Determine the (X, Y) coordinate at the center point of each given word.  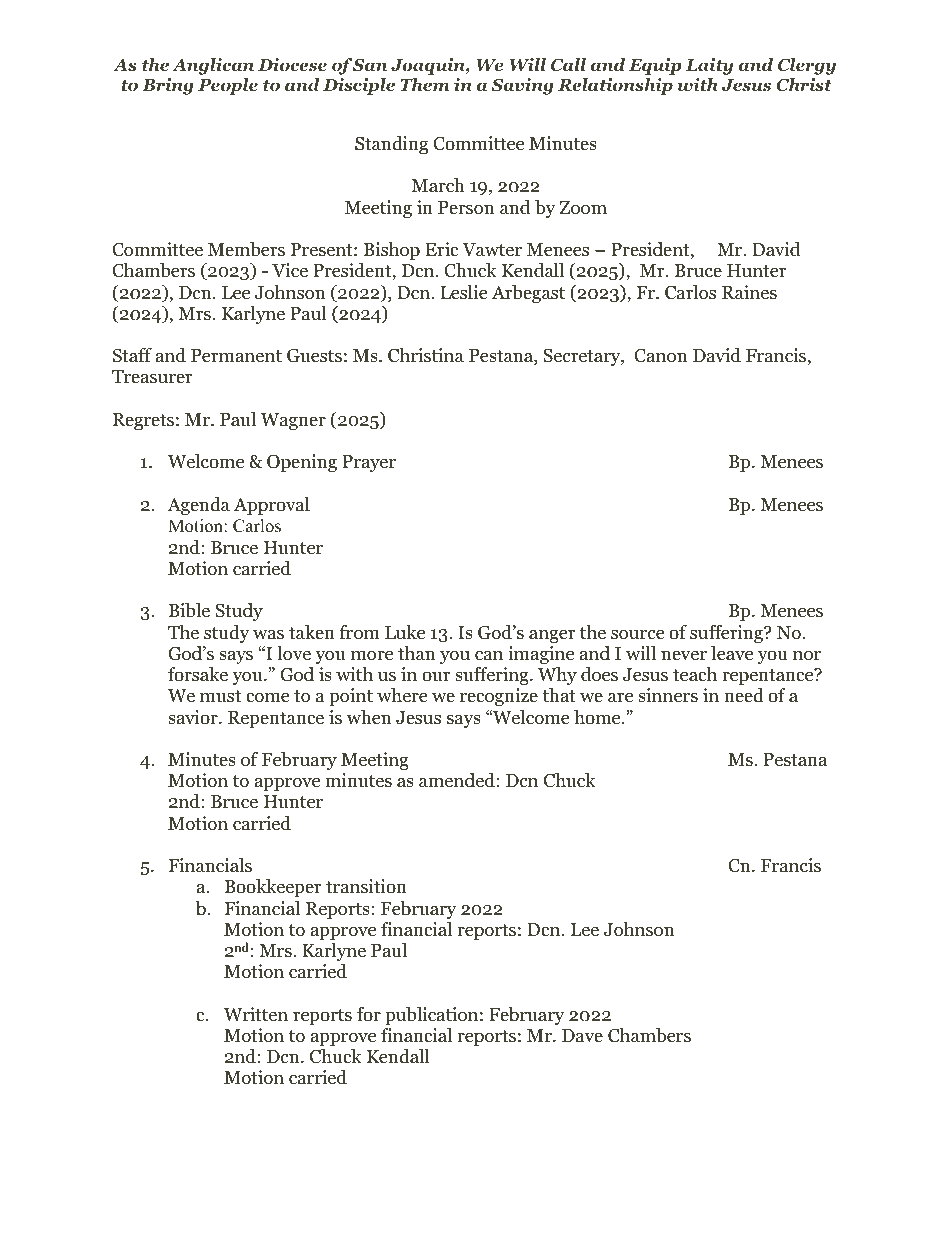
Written (256, 1014)
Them (425, 84)
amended (458, 780)
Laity (710, 66)
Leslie (463, 292)
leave (732, 653)
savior (194, 717)
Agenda (198, 506)
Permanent (236, 356)
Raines (749, 292)
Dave (582, 1036)
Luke (405, 632)
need (744, 695)
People (228, 86)
